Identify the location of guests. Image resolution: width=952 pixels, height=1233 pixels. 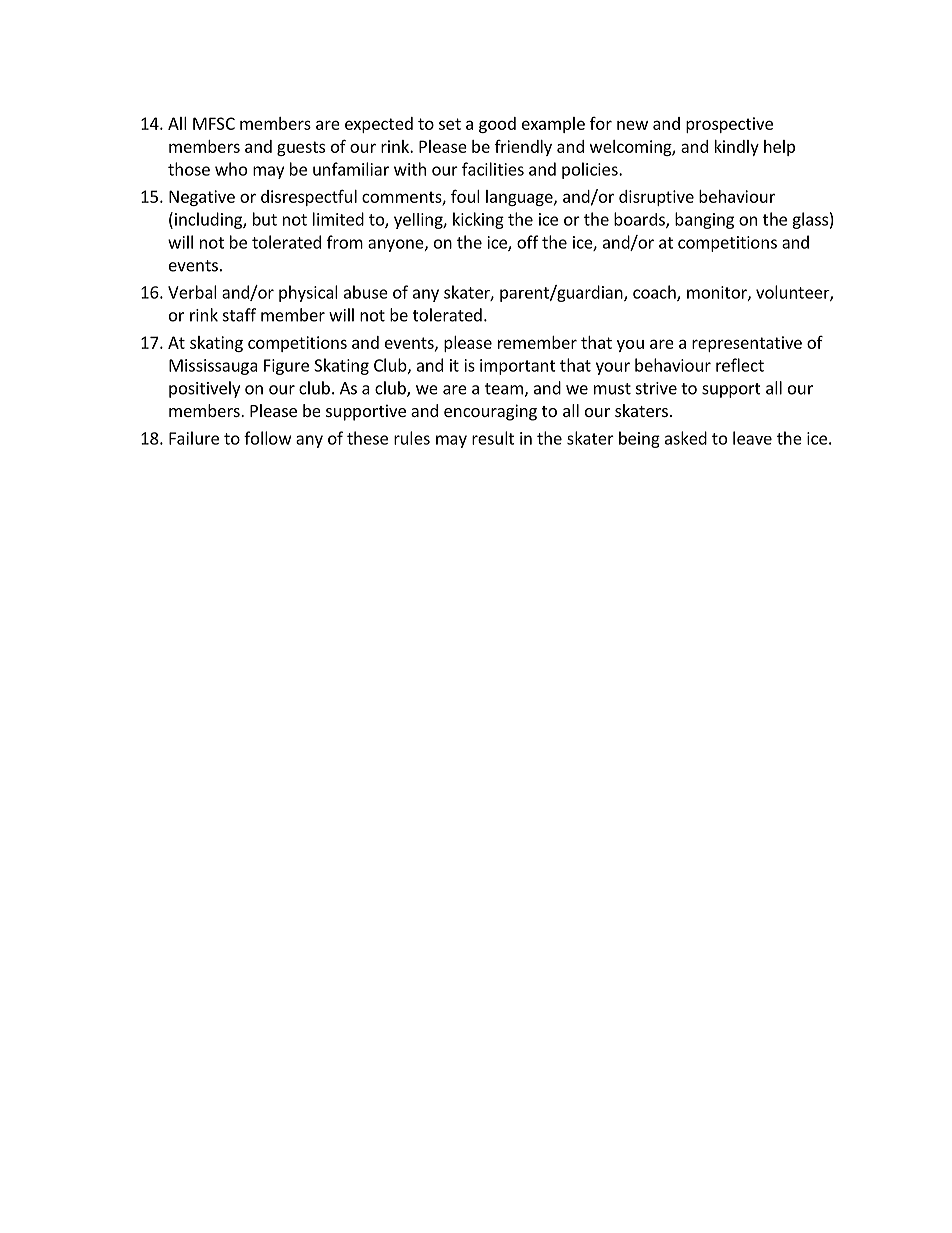
(301, 148).
